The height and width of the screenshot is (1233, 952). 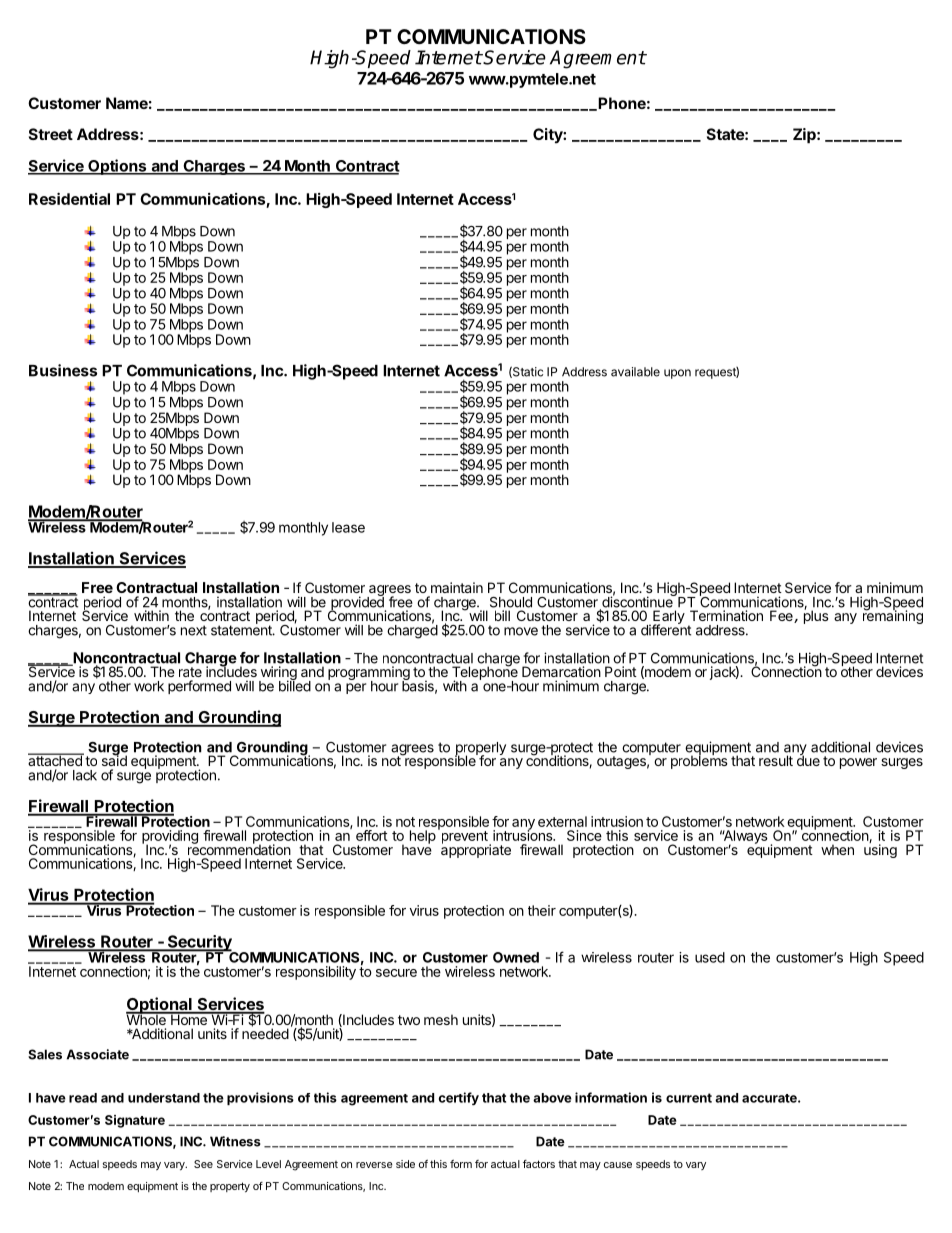 I want to click on next, so click(x=194, y=630).
